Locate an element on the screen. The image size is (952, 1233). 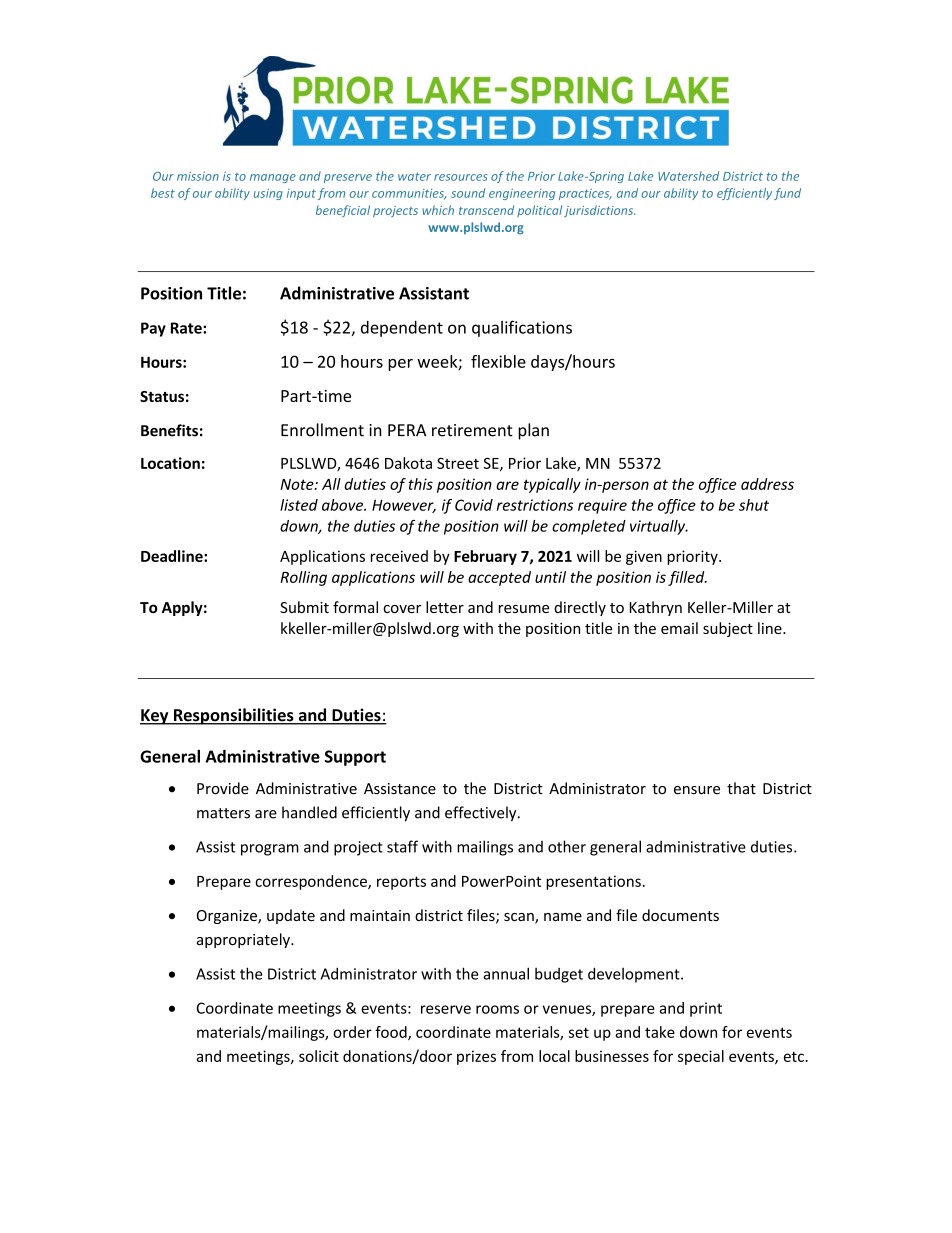
that is located at coordinates (741, 788).
